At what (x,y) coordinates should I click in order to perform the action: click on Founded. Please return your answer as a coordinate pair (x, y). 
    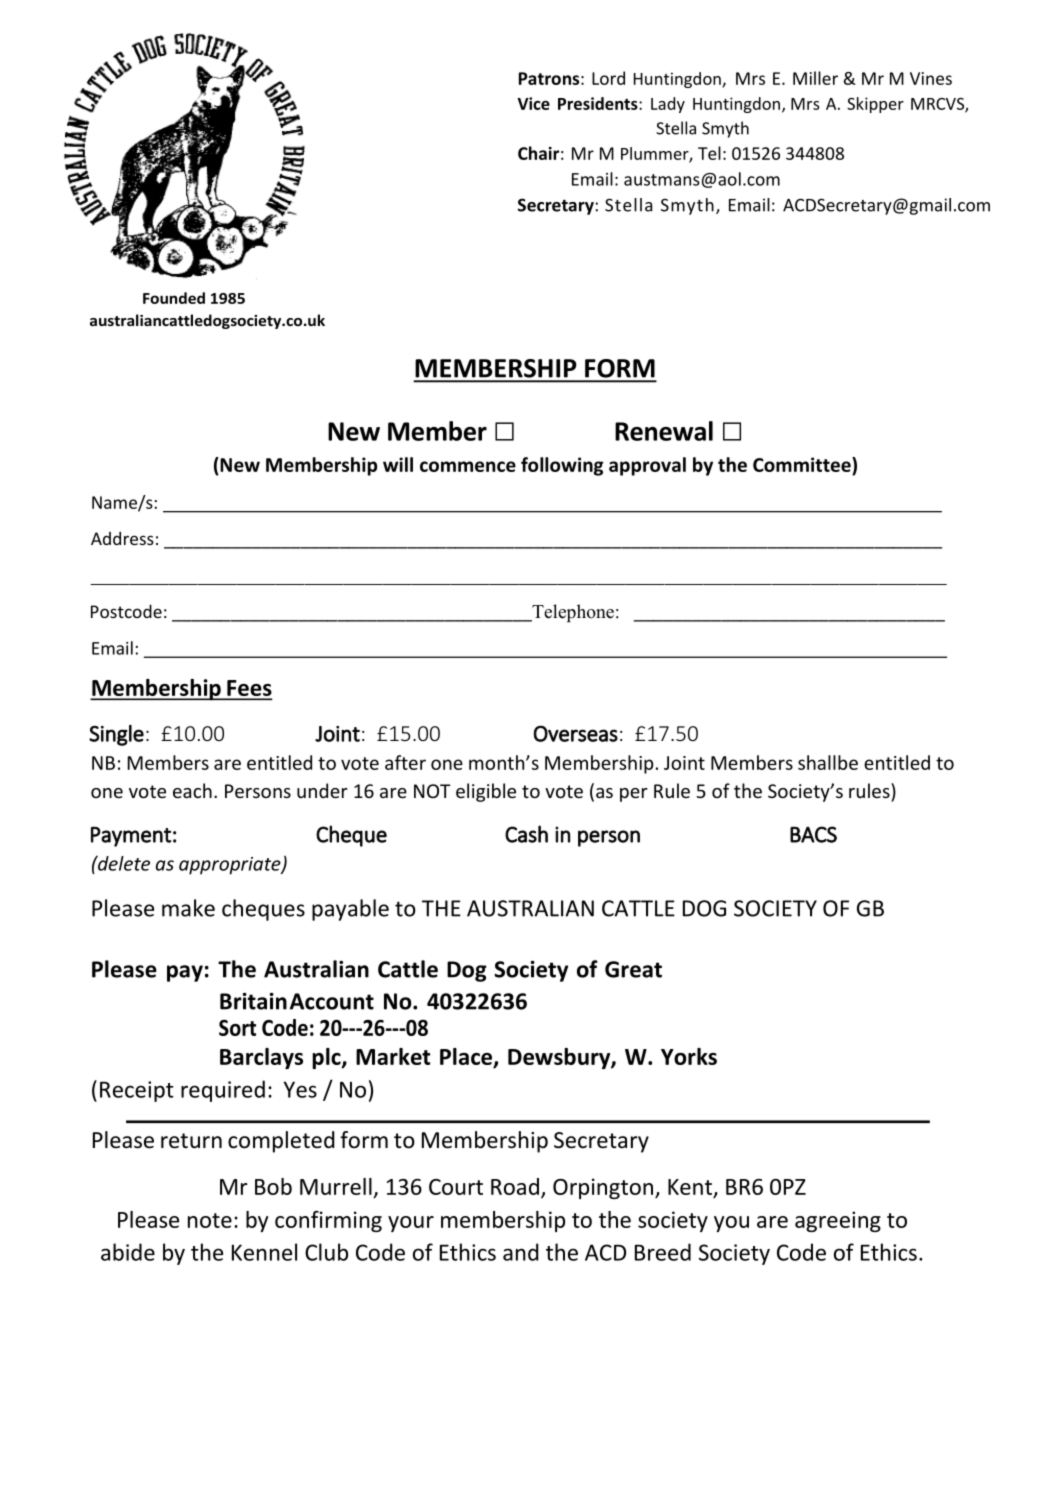
    Looking at the image, I should click on (174, 298).
